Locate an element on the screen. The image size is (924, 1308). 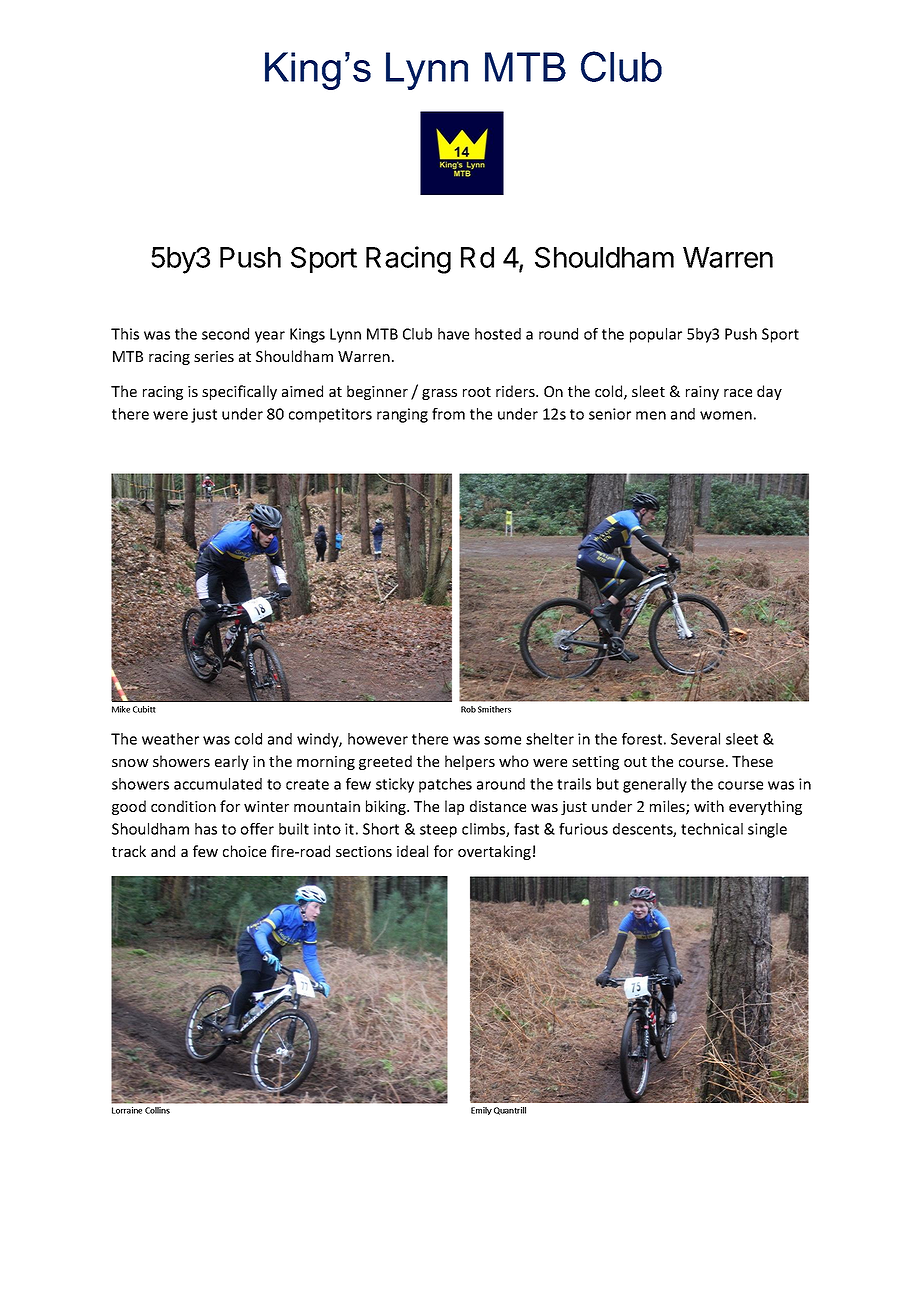
women is located at coordinates (726, 415).
